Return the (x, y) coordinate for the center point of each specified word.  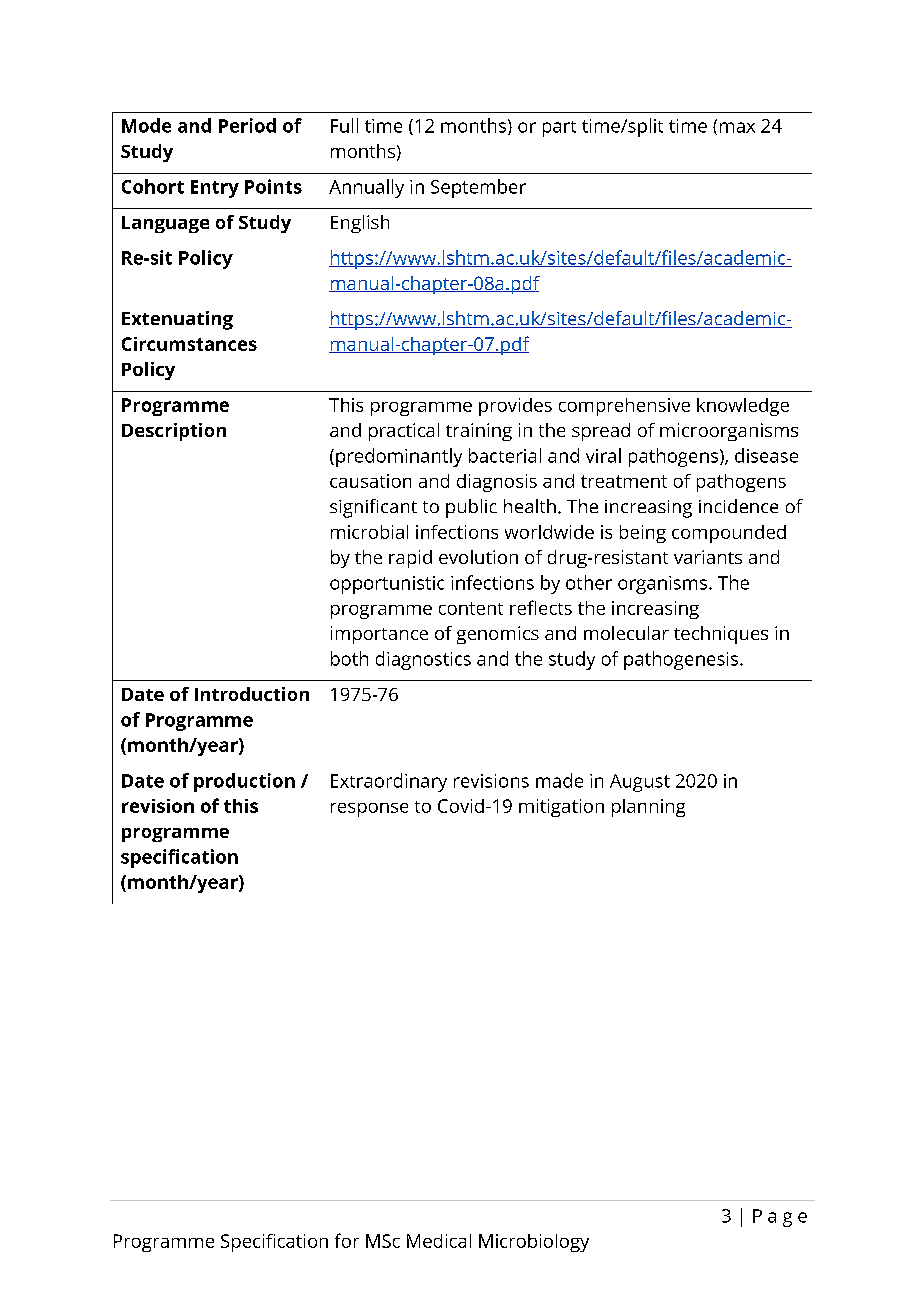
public (471, 508)
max (737, 127)
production (244, 782)
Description (174, 432)
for (347, 1240)
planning (648, 808)
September (478, 188)
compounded (729, 534)
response (369, 810)
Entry (215, 189)
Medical (439, 1241)
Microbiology (534, 1243)
